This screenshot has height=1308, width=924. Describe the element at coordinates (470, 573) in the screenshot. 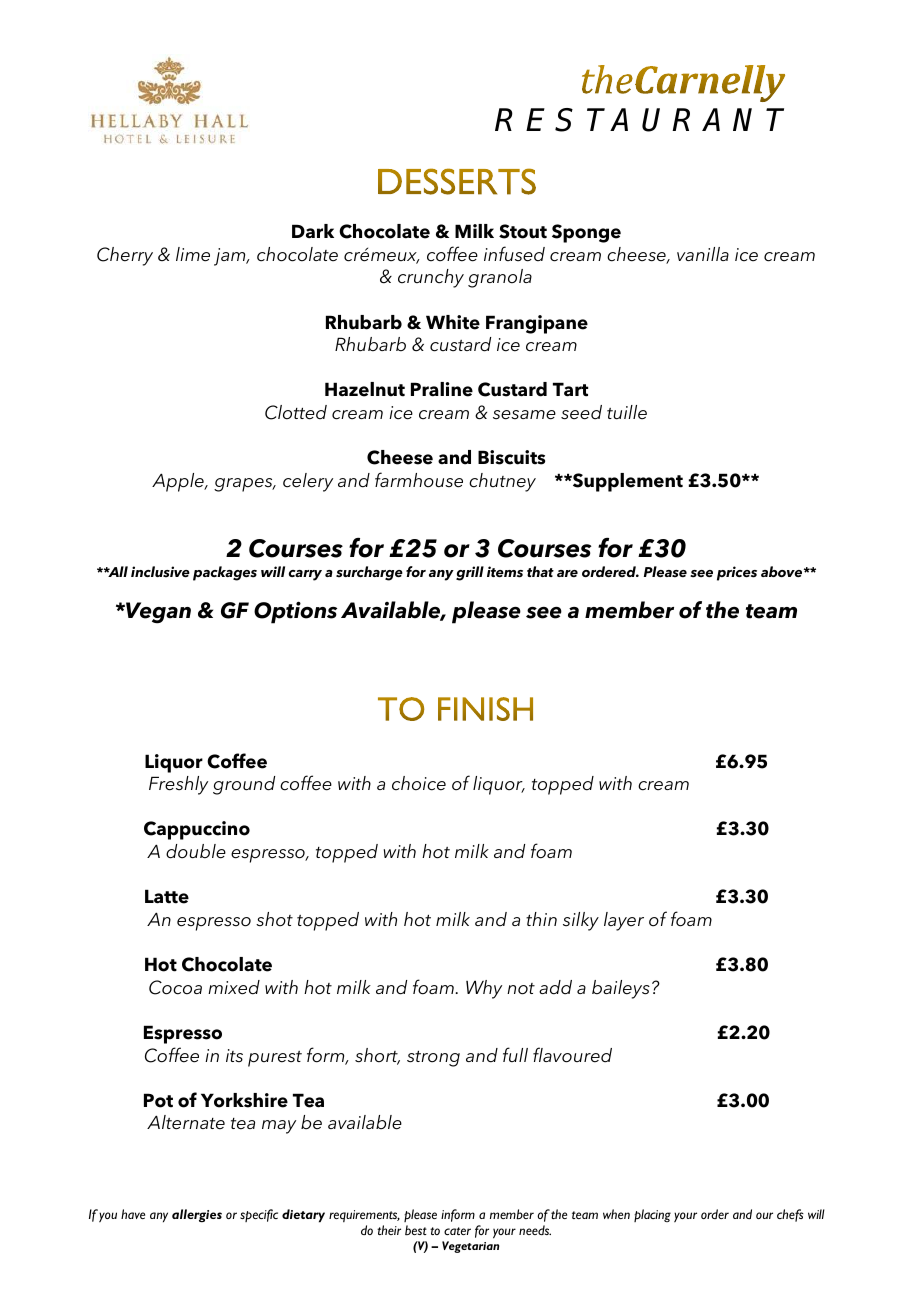

I see `grill` at that location.
